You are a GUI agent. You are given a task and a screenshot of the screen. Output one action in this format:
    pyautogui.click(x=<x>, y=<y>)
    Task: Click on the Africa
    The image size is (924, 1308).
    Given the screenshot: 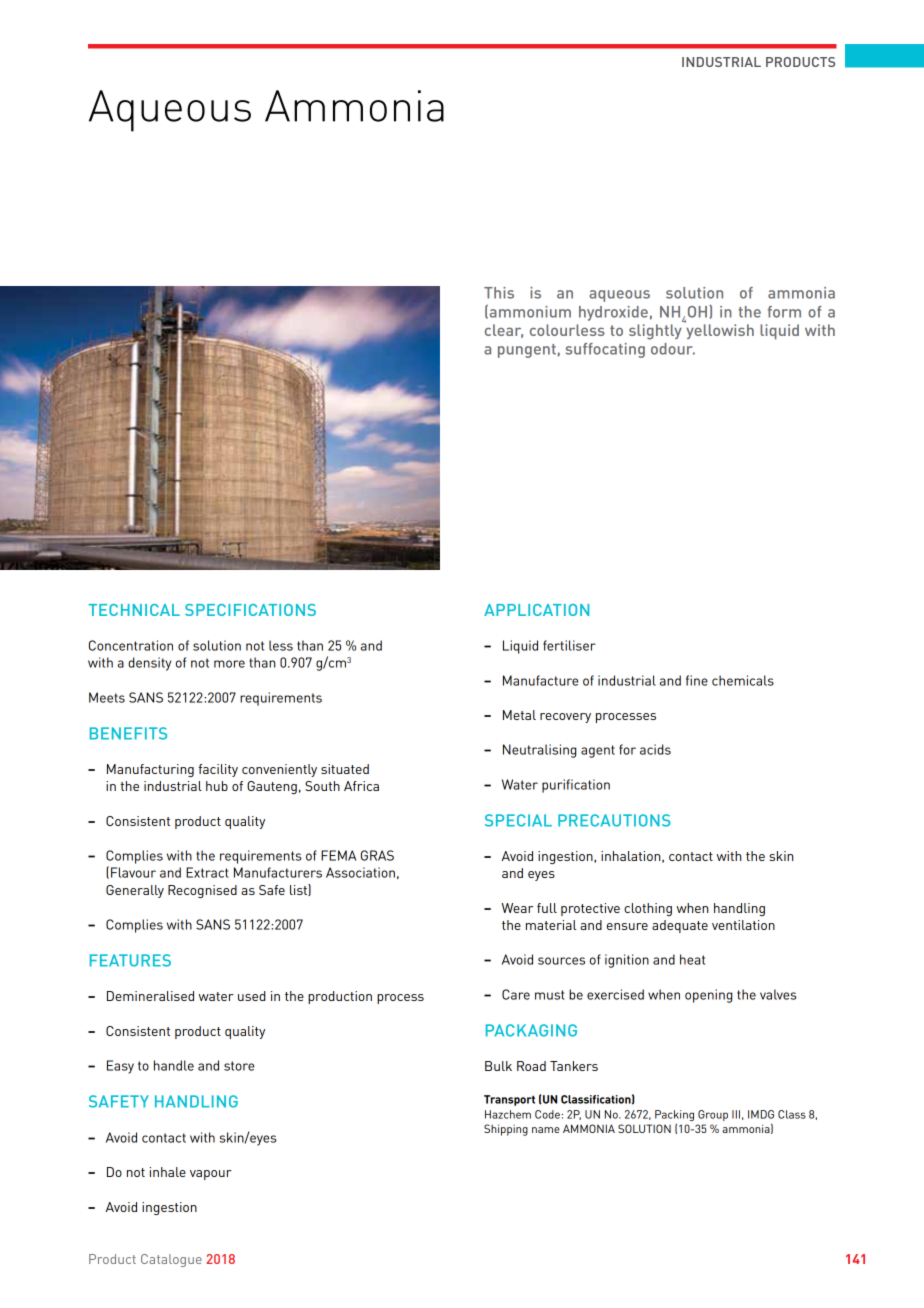 What is the action you would take?
    pyautogui.click(x=361, y=786)
